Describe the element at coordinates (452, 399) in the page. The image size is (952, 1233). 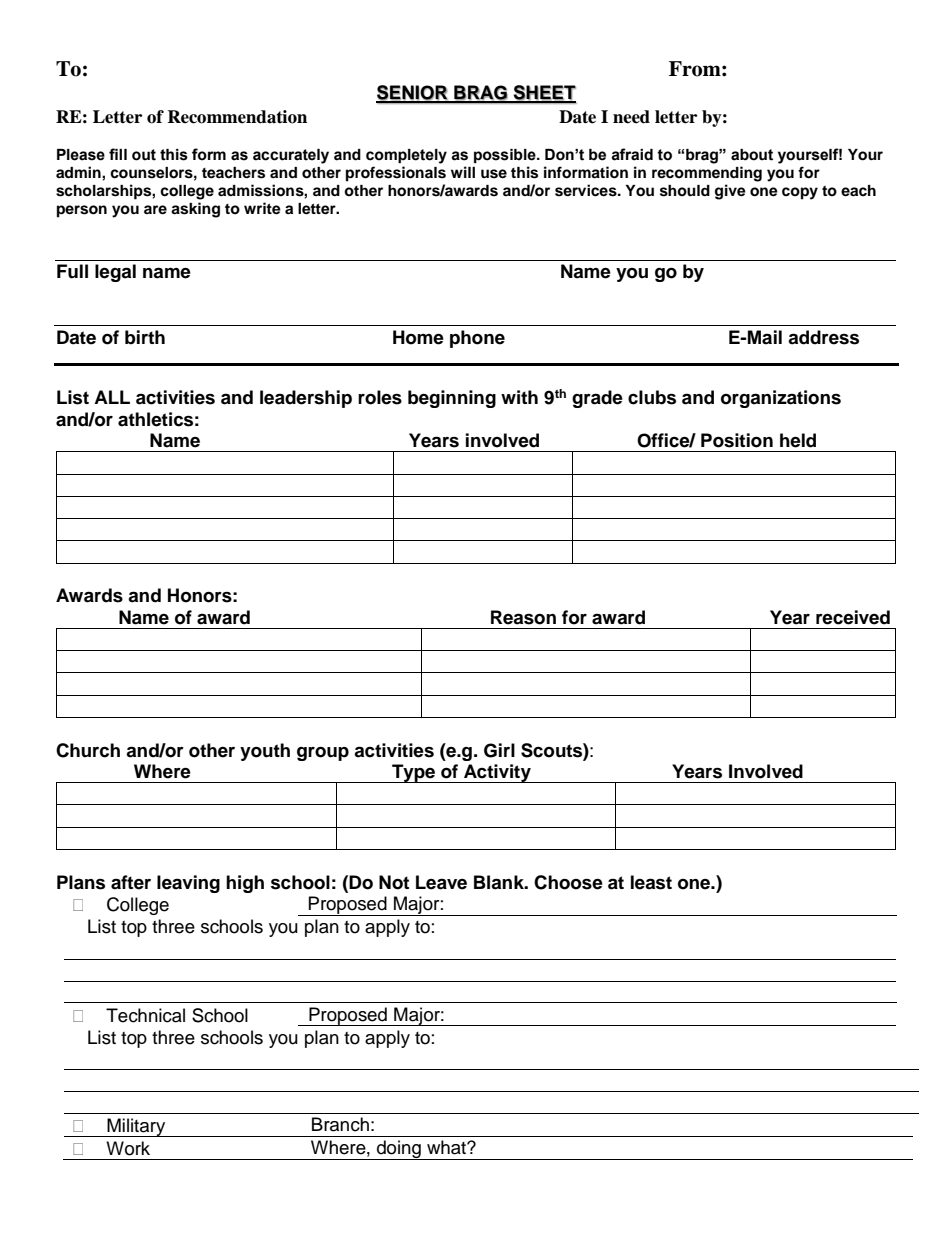
I see `beginning` at that location.
